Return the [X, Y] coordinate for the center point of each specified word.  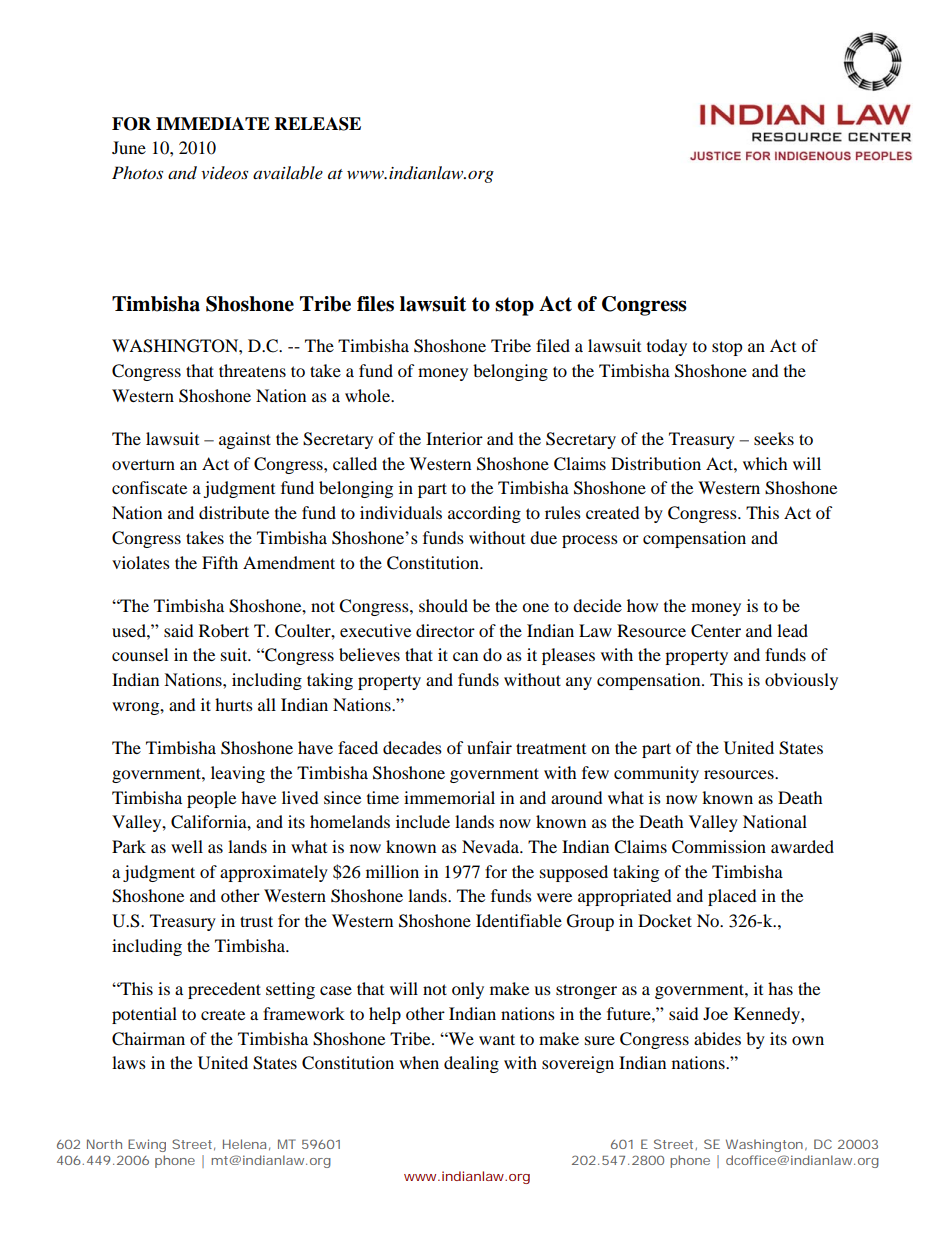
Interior [454, 438]
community [656, 774]
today [667, 347]
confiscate [149, 487]
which [765, 463]
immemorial [449, 797]
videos [224, 172]
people [211, 799]
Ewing [147, 1145]
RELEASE [318, 124]
